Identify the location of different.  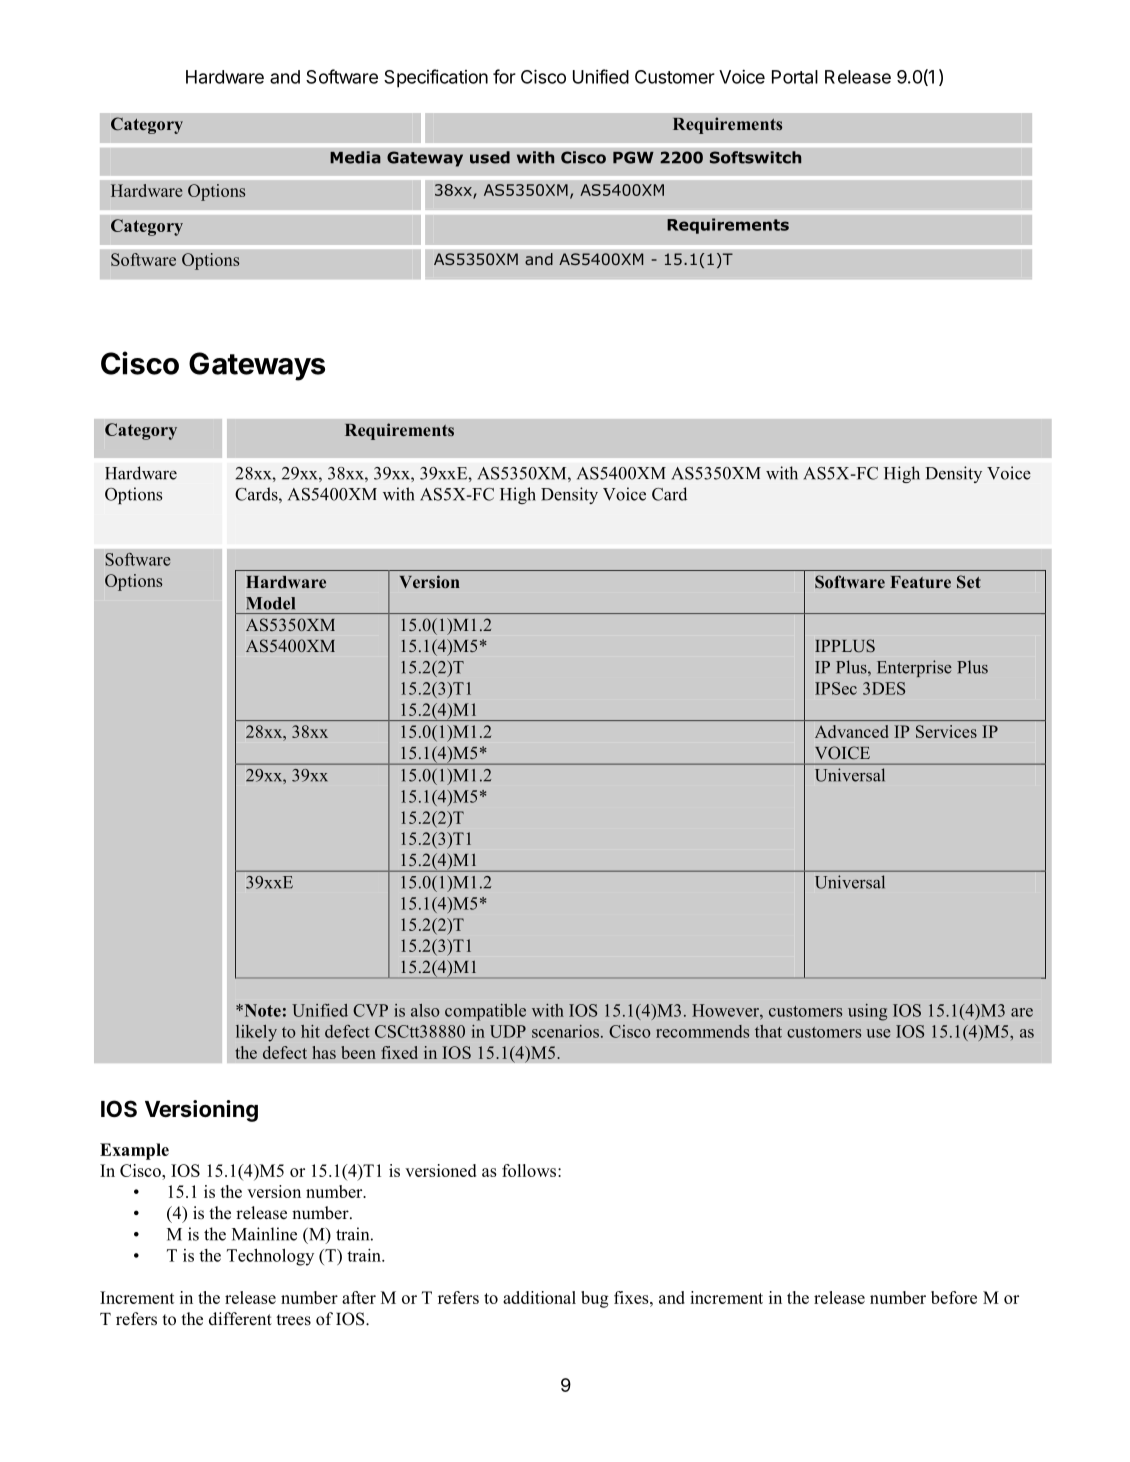
(240, 1319).
